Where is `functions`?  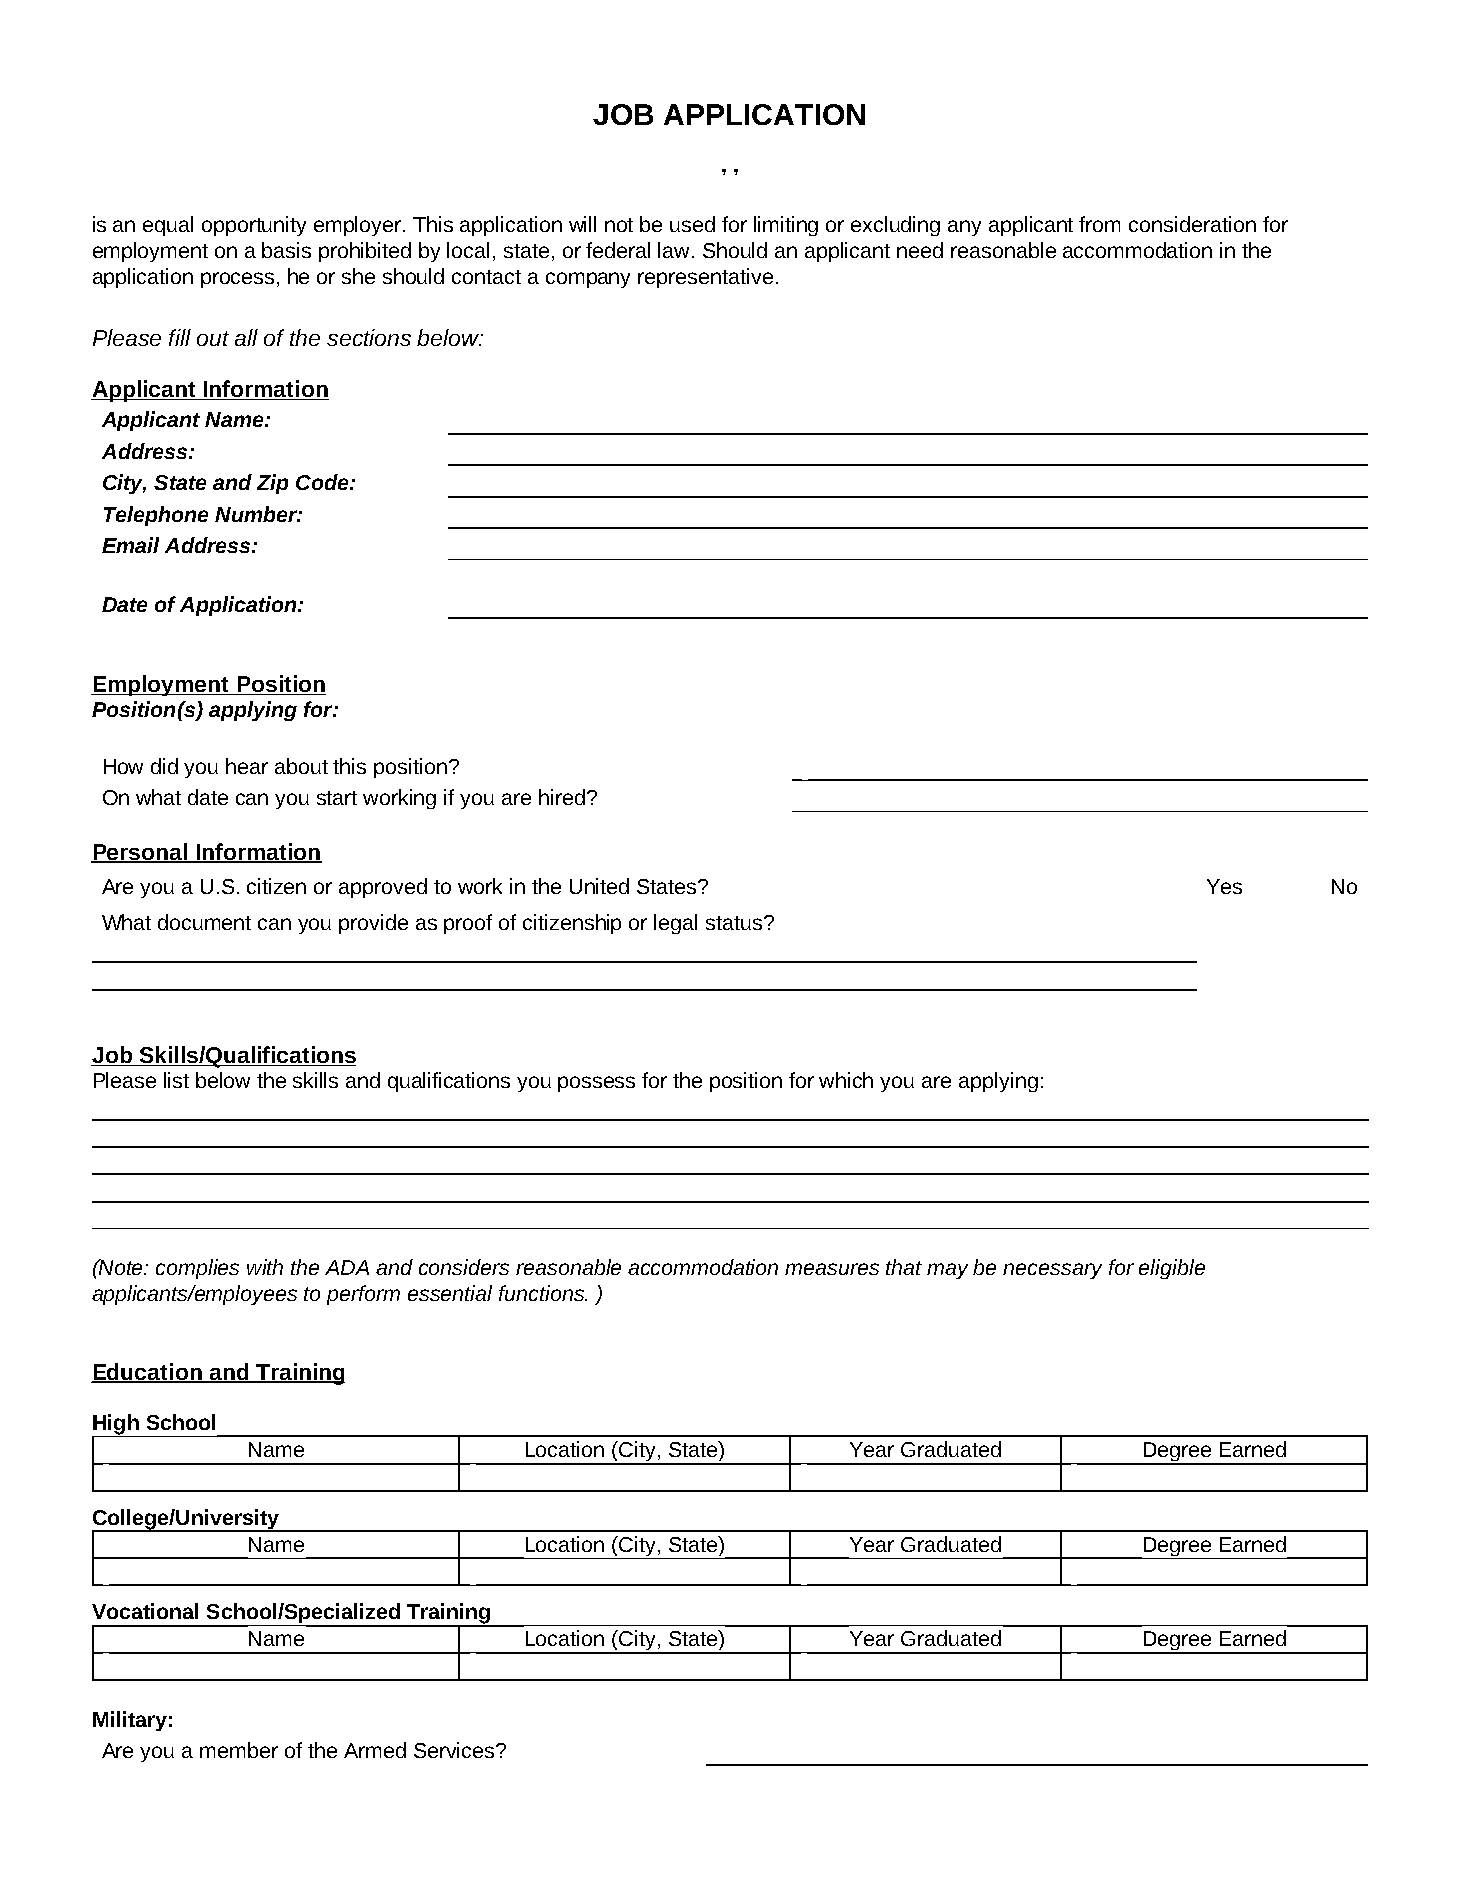
functions is located at coordinates (542, 1293).
